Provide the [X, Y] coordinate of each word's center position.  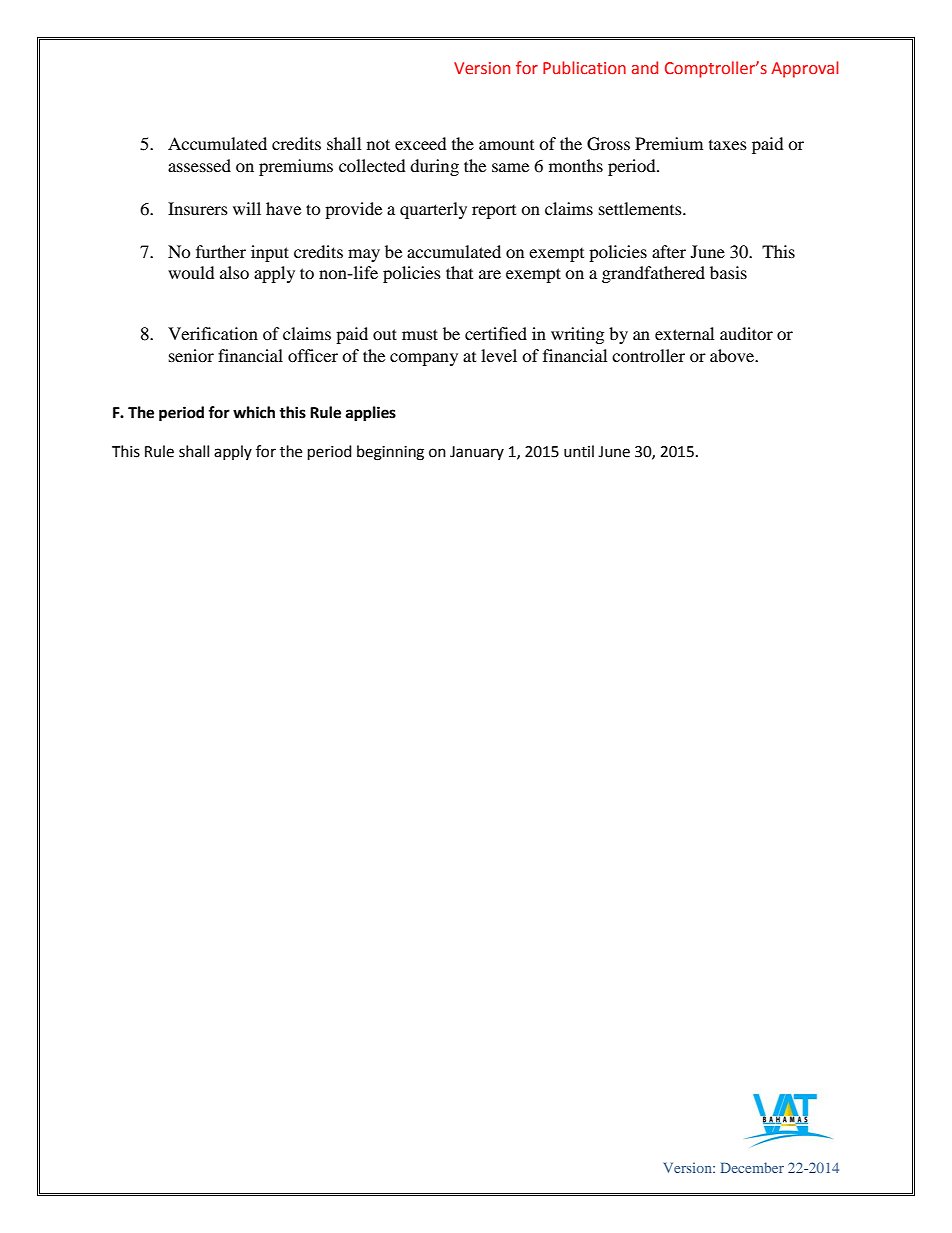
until [579, 451]
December [752, 1167]
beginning [390, 453]
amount [506, 145]
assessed [199, 165]
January [477, 453]
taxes [728, 145]
